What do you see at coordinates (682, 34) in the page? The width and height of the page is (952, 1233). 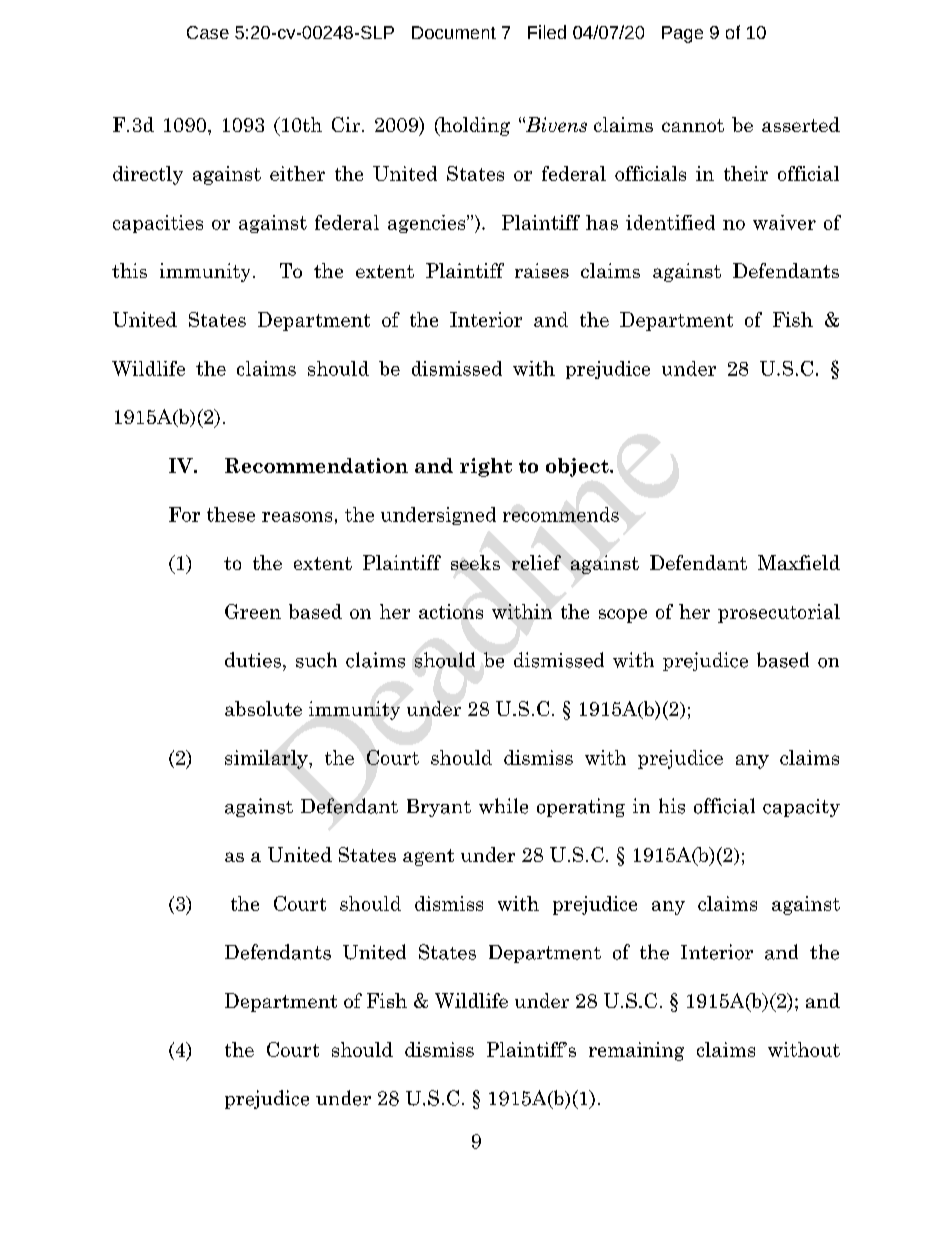 I see `Page` at bounding box center [682, 34].
